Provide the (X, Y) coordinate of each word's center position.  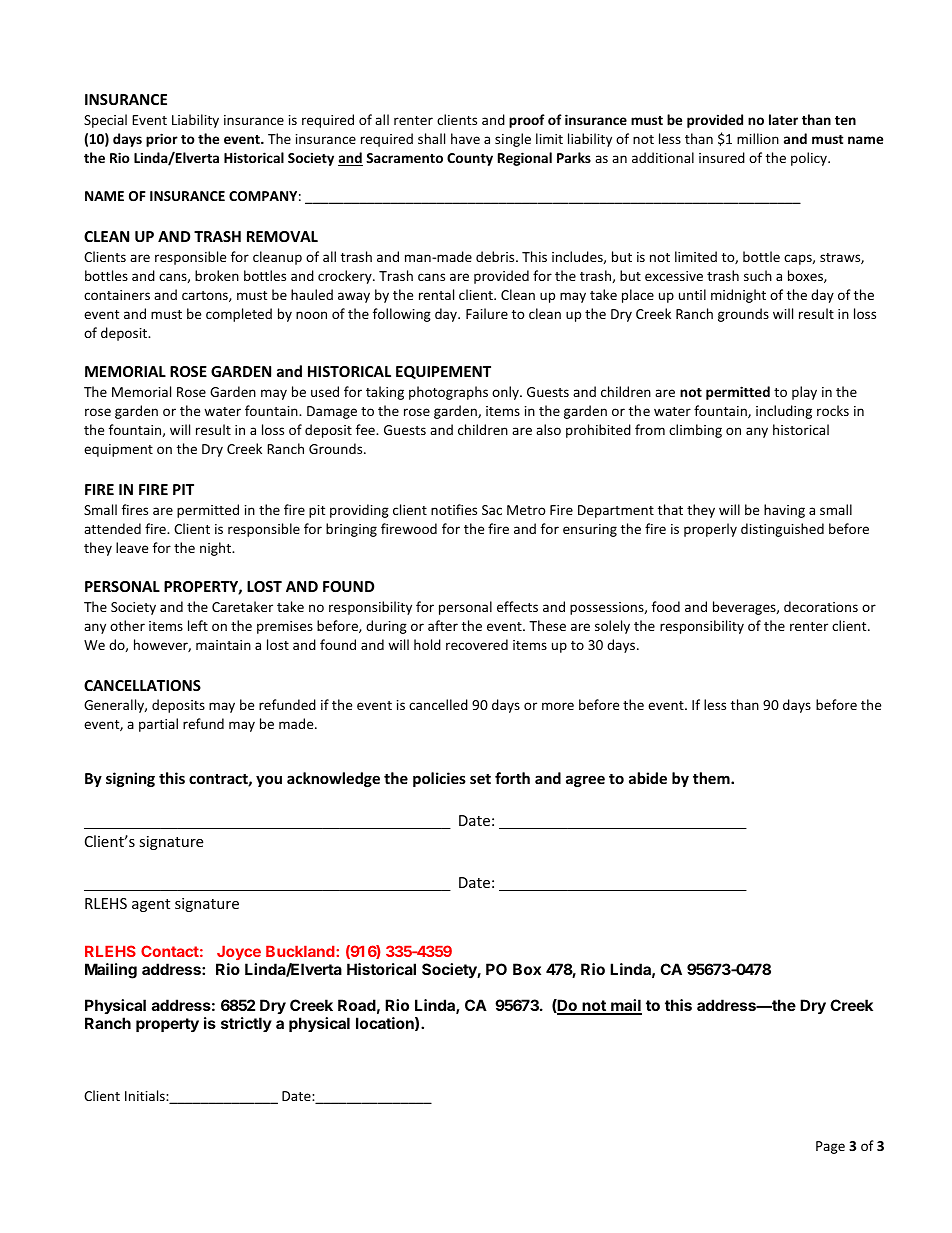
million (758, 138)
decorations (821, 606)
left (198, 625)
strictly (246, 1024)
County (470, 159)
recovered (477, 644)
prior (162, 140)
